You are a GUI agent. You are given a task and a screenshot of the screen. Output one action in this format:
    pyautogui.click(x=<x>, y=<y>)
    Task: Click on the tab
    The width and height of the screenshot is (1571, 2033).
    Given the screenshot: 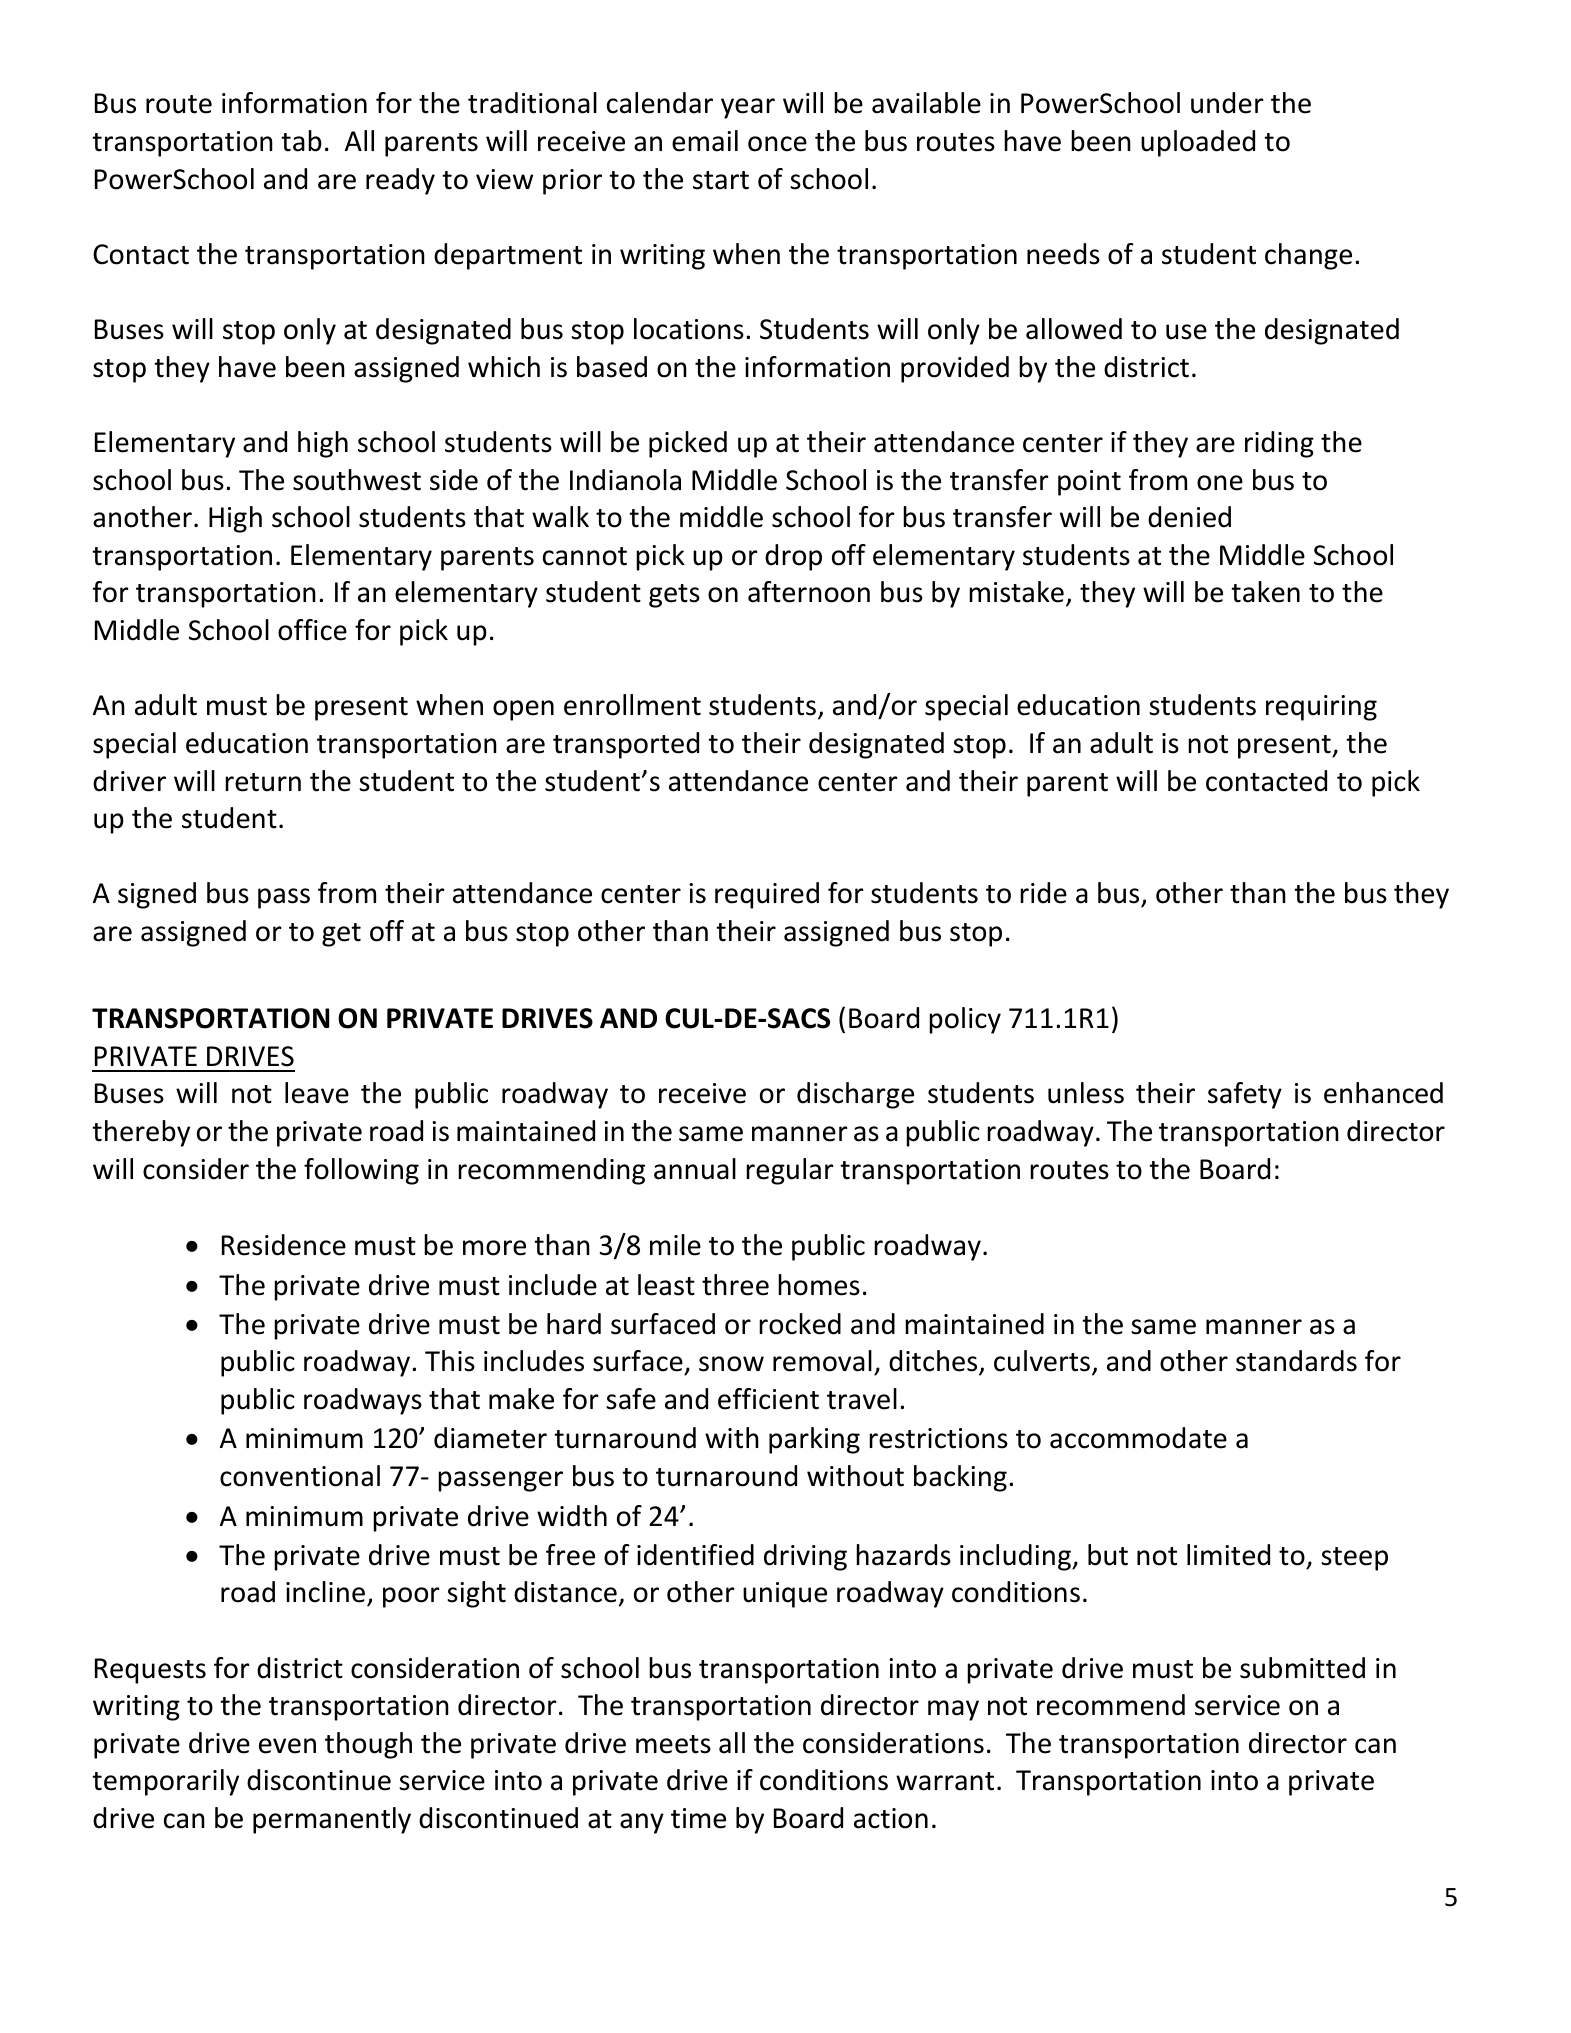 What is the action you would take?
    pyautogui.click(x=301, y=141)
